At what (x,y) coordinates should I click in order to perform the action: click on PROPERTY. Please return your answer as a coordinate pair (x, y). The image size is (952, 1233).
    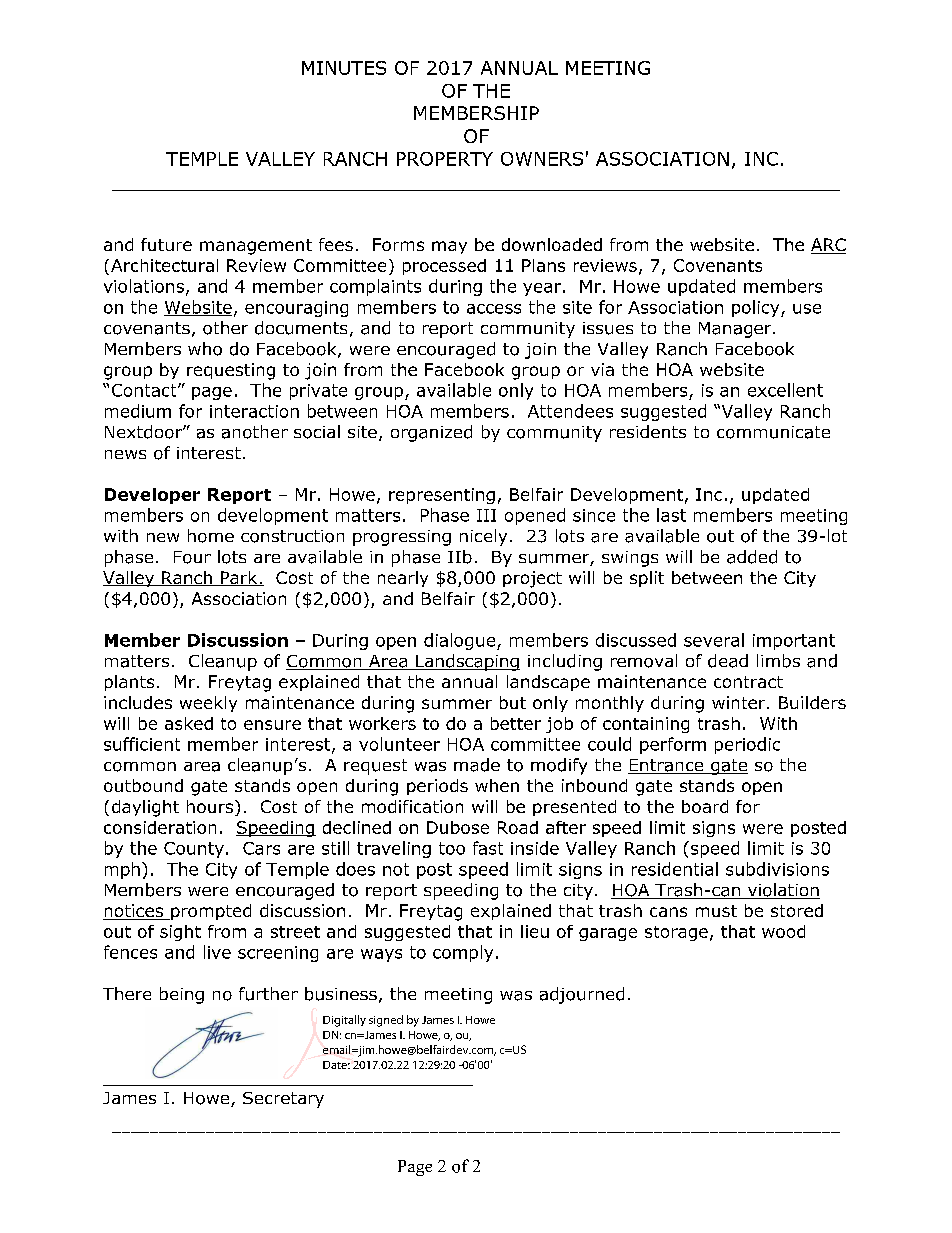
    Looking at the image, I should click on (445, 159).
